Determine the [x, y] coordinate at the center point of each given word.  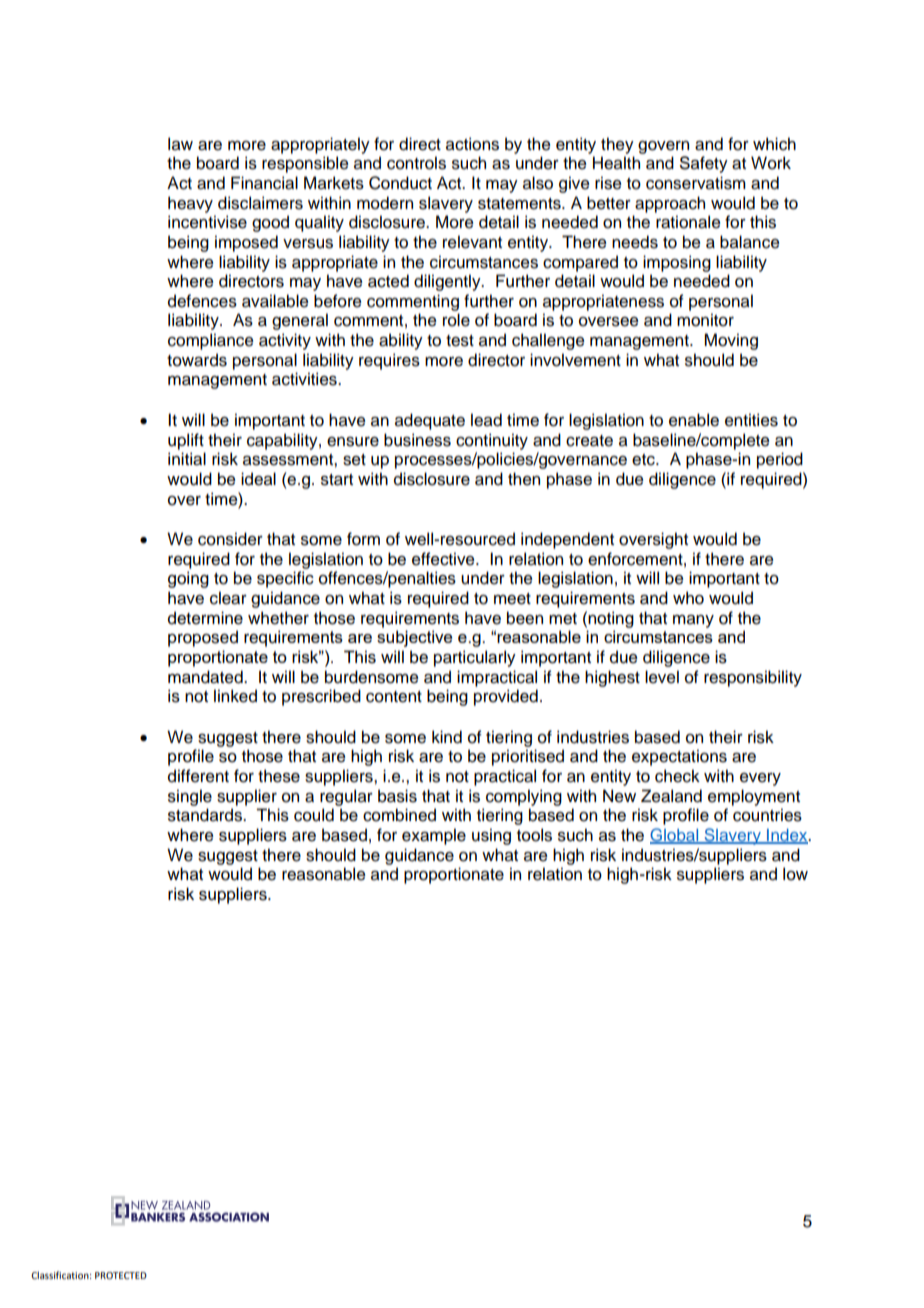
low [795, 874]
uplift [186, 441]
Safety [704, 164]
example [434, 836]
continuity [492, 441]
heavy [190, 204]
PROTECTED [121, 1275]
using [491, 836]
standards [206, 815]
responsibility [753, 678]
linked [235, 696]
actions [472, 144]
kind [447, 737]
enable [694, 420]
